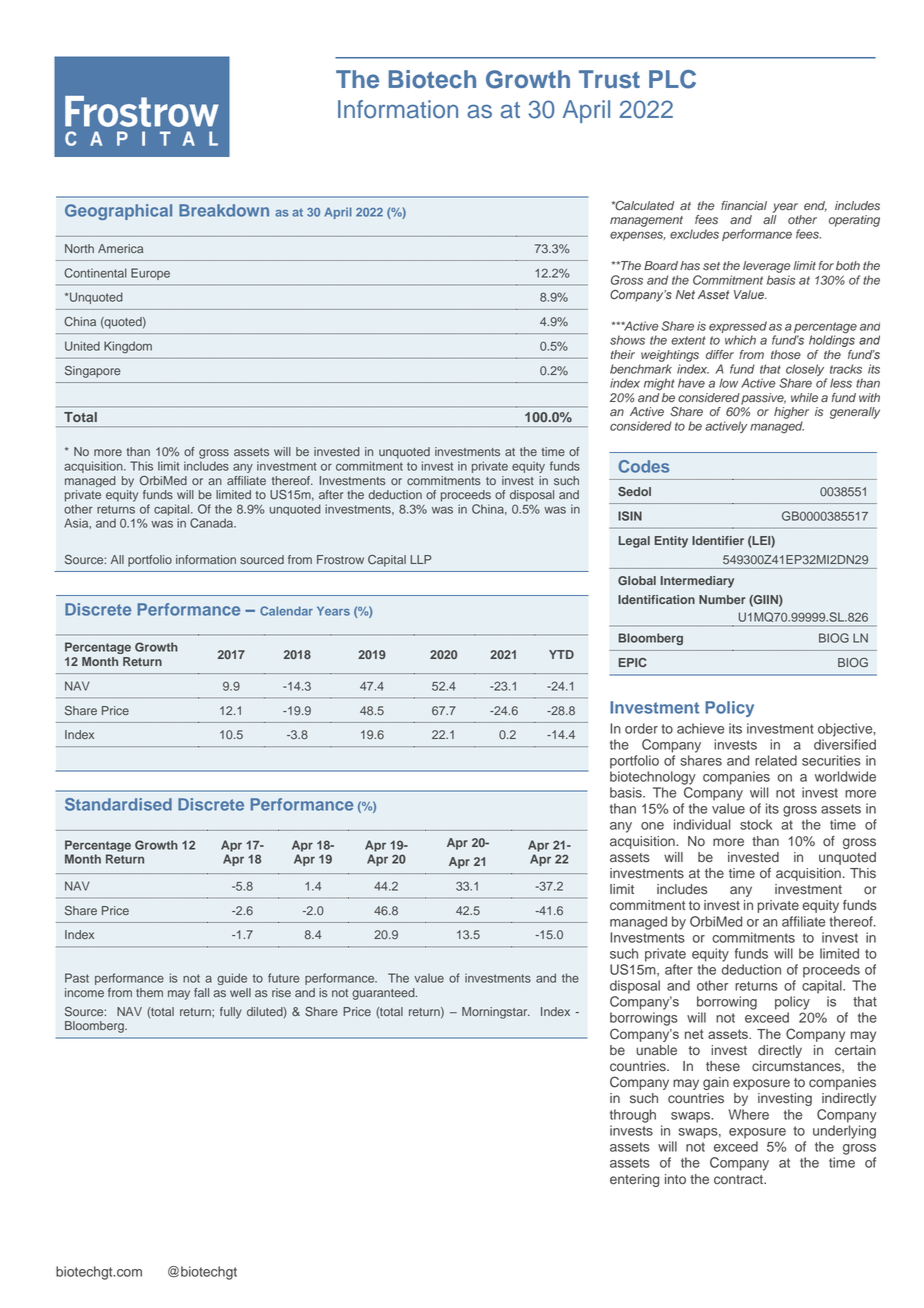  What do you see at coordinates (118, 804) in the page?
I see `Standardised` at bounding box center [118, 804].
